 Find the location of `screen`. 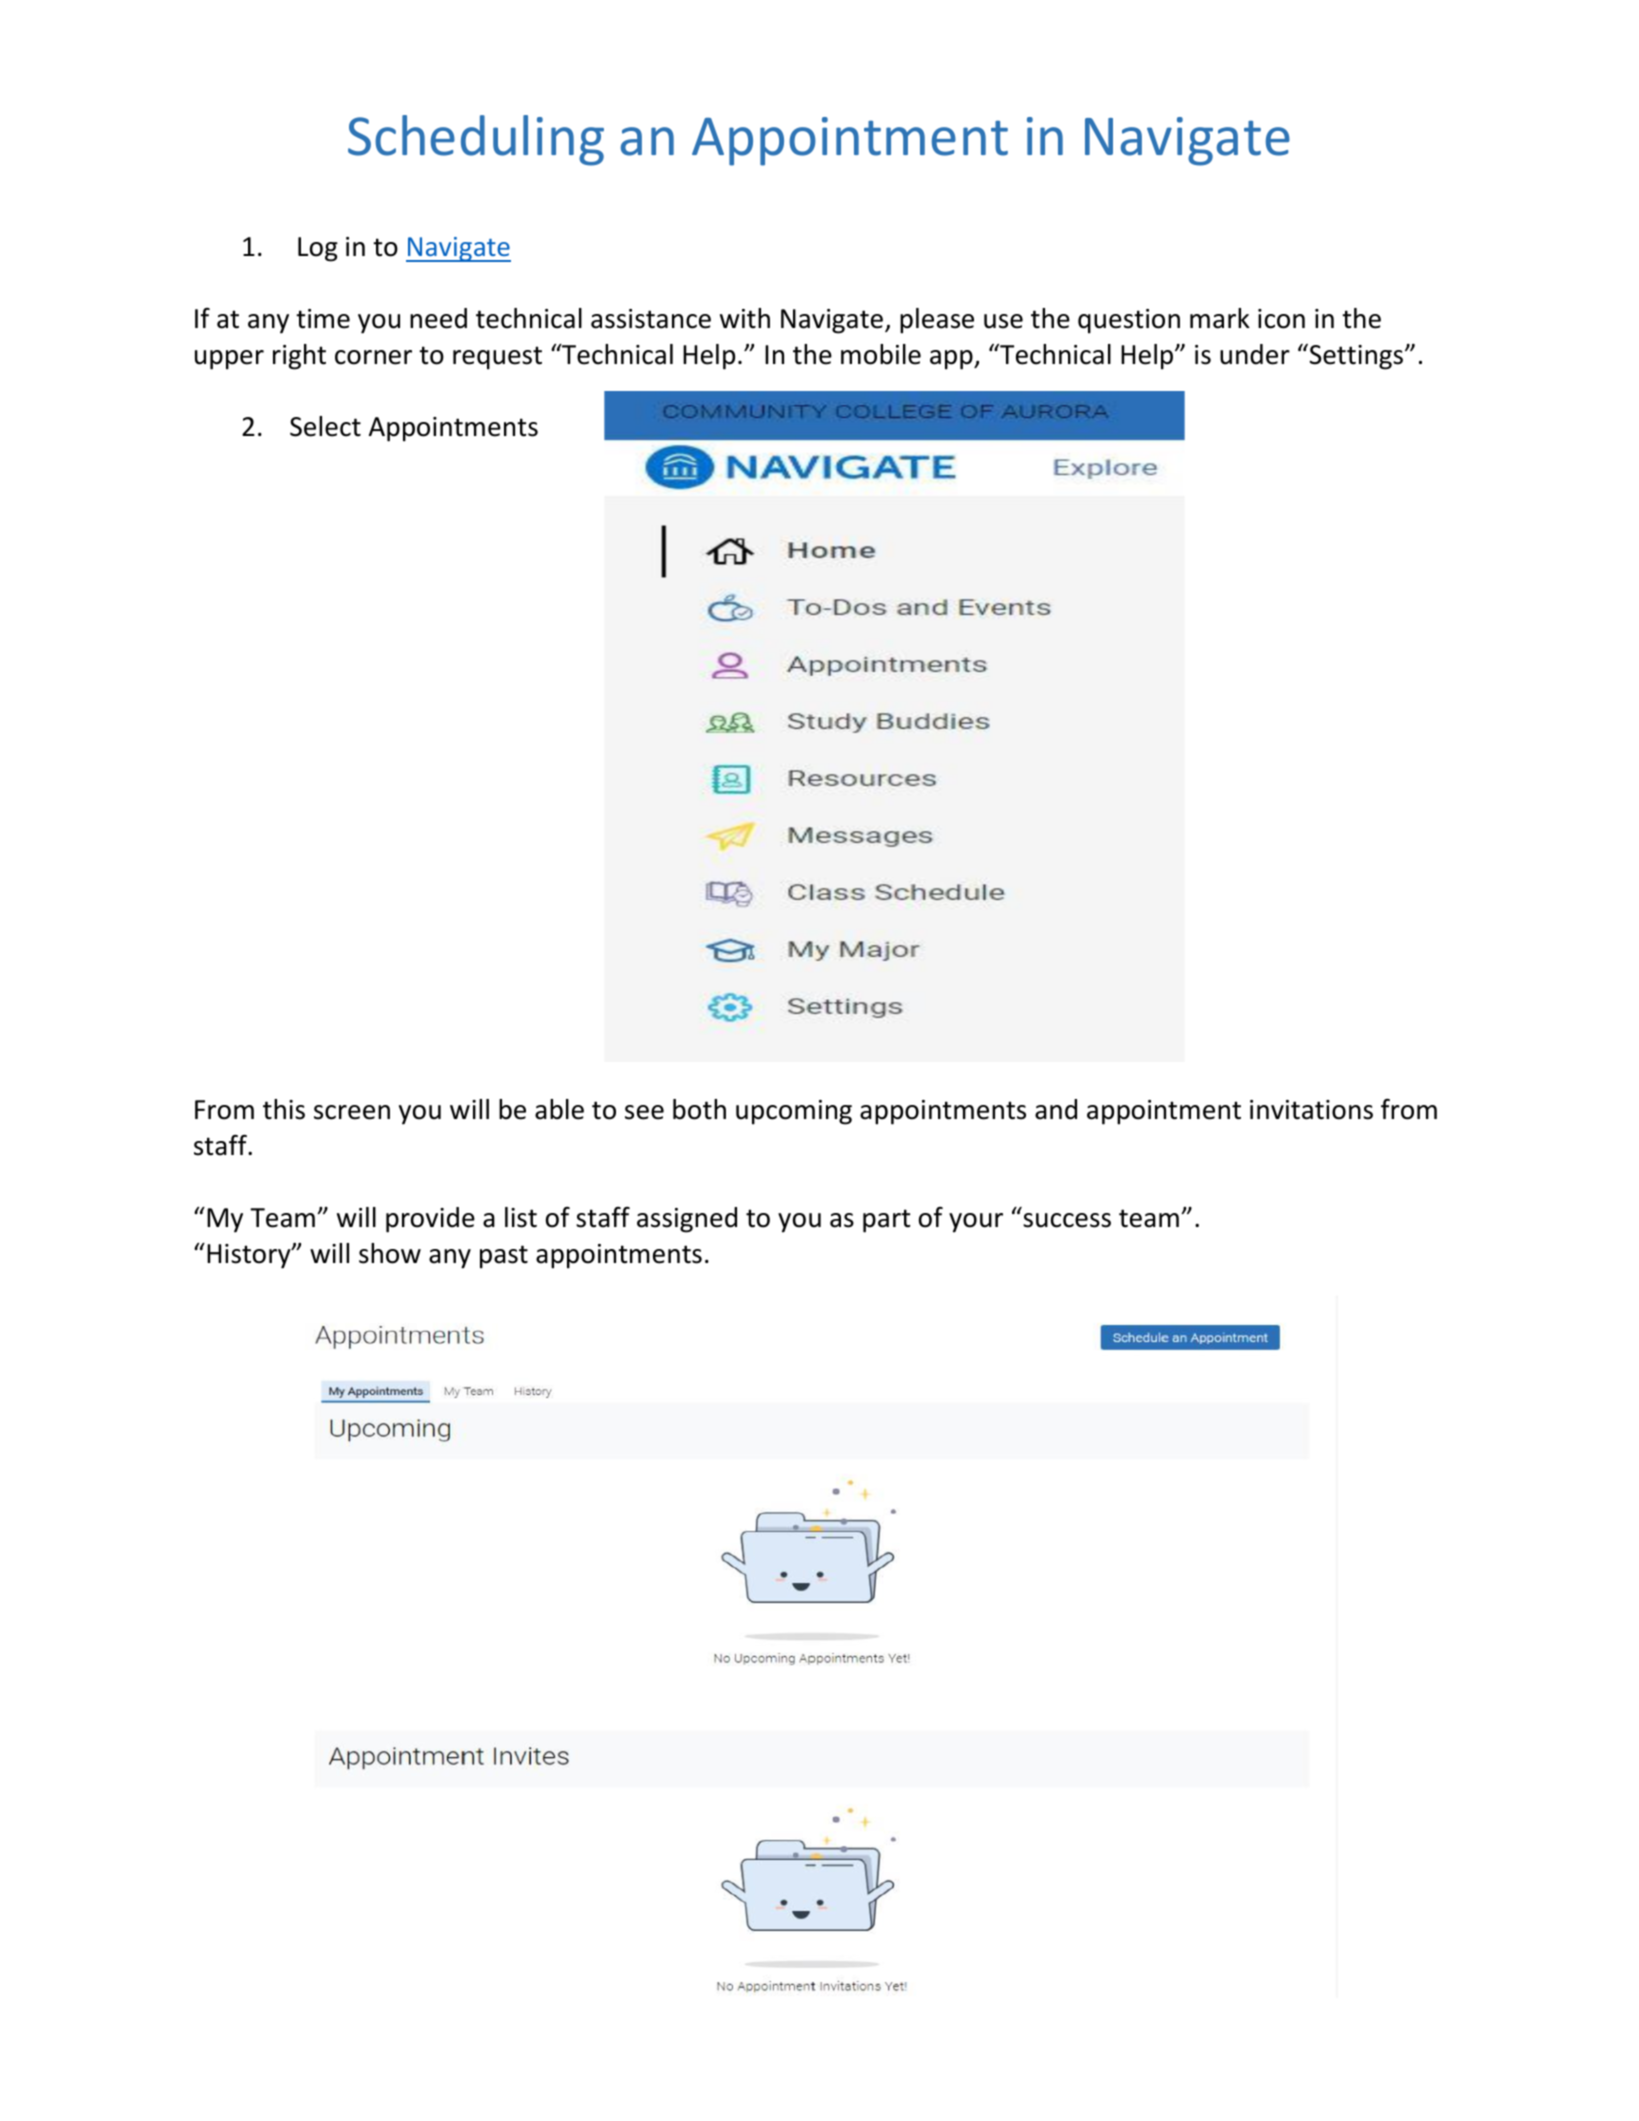

screen is located at coordinates (352, 1112).
